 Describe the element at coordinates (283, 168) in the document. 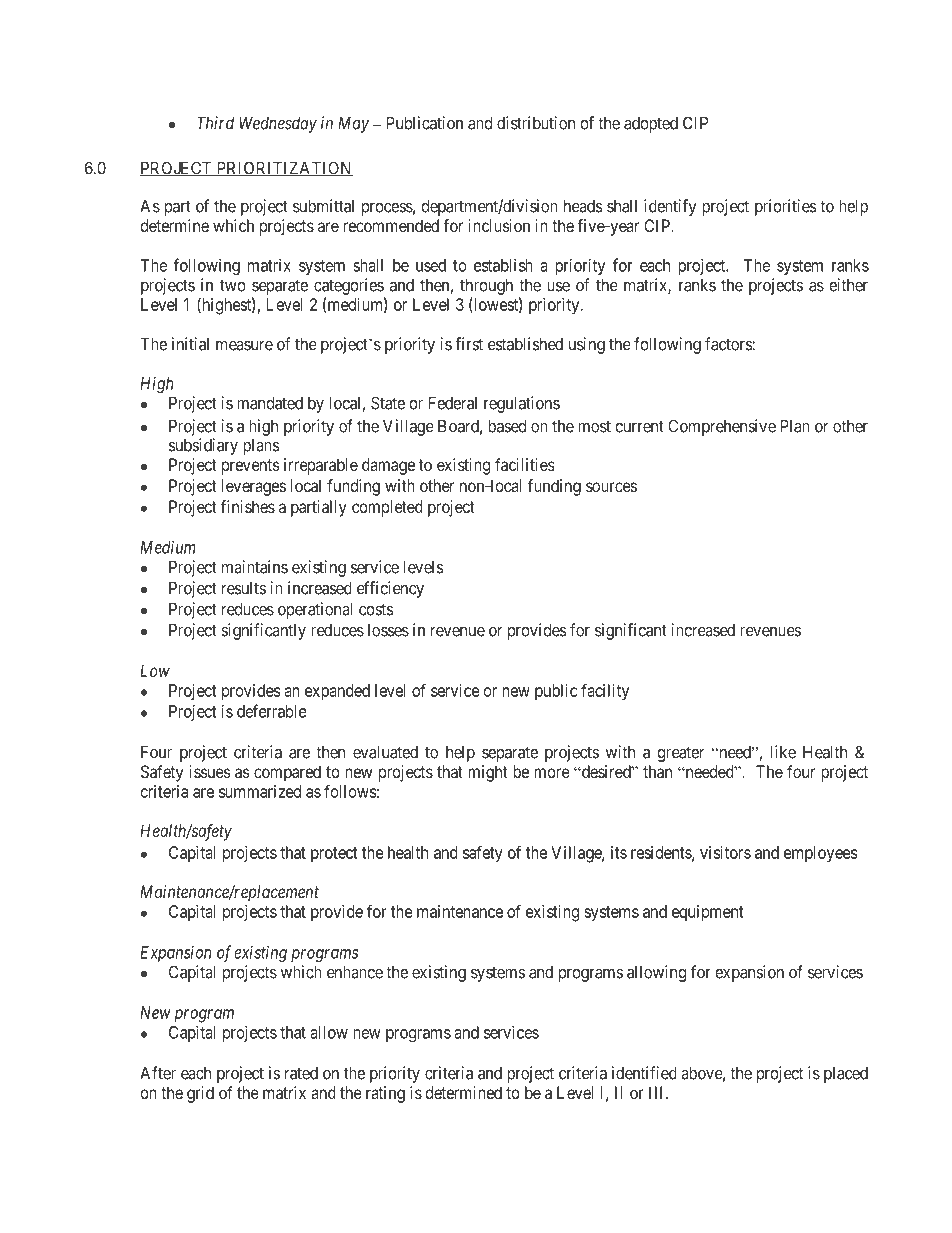

I see `PRIORITIZATION` at that location.
